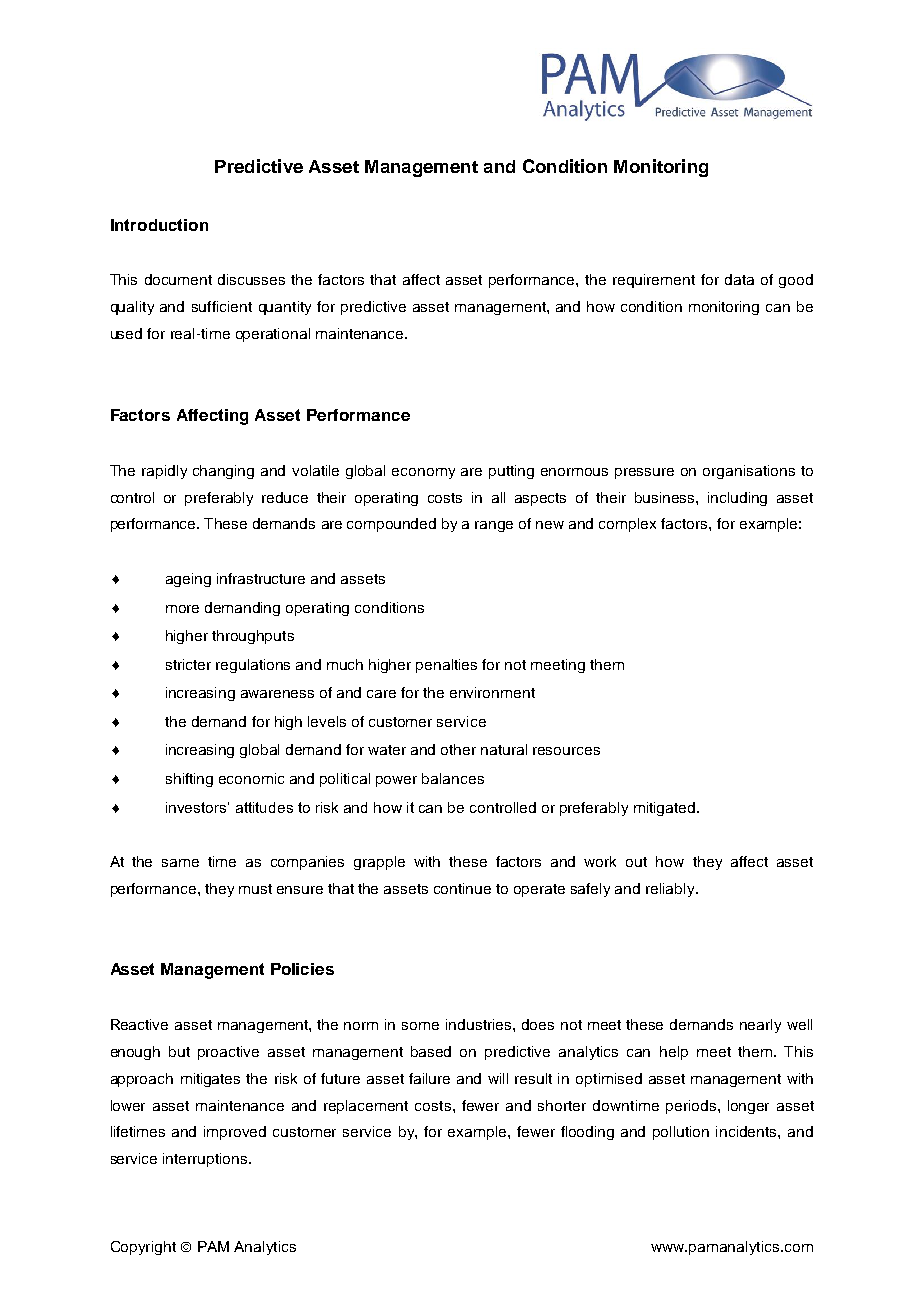  What do you see at coordinates (285, 308) in the document?
I see `quantity` at bounding box center [285, 308].
